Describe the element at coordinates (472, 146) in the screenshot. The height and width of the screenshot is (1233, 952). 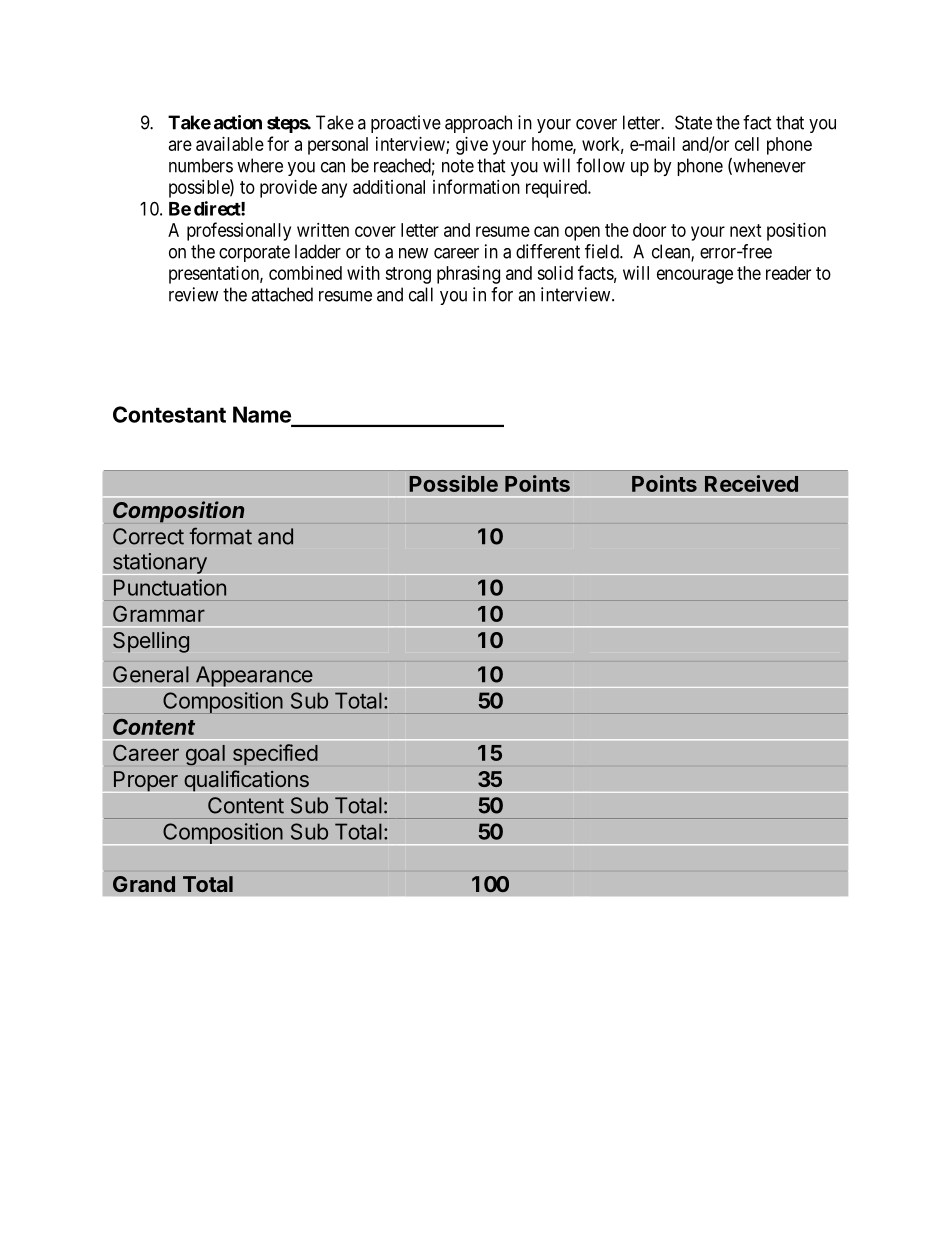
I see `give` at that location.
